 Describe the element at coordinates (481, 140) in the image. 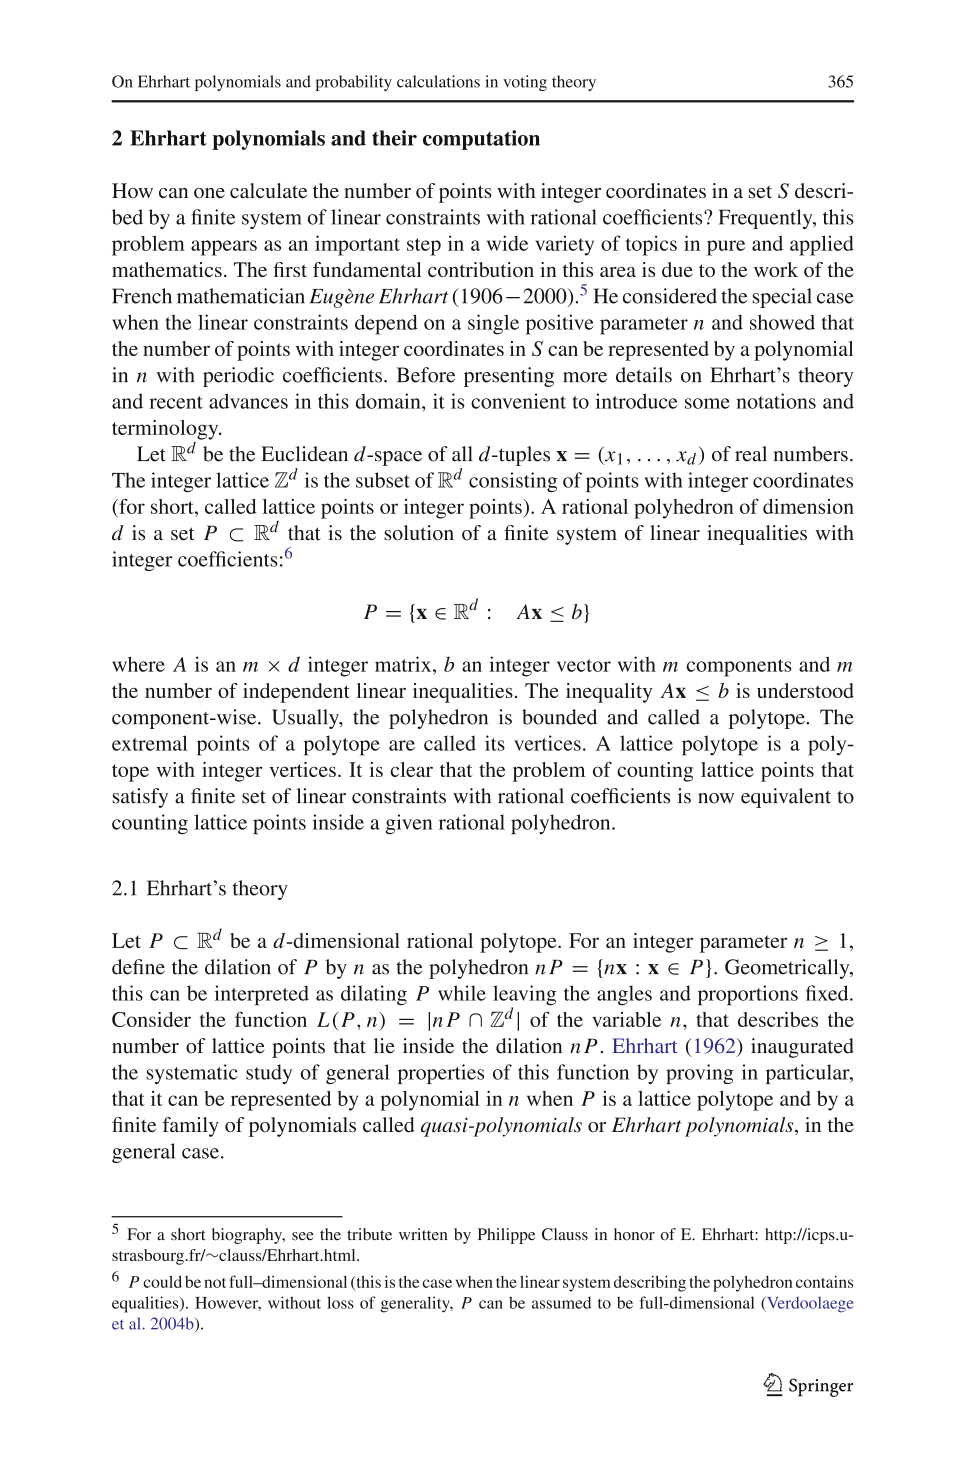

I see `computation` at that location.
